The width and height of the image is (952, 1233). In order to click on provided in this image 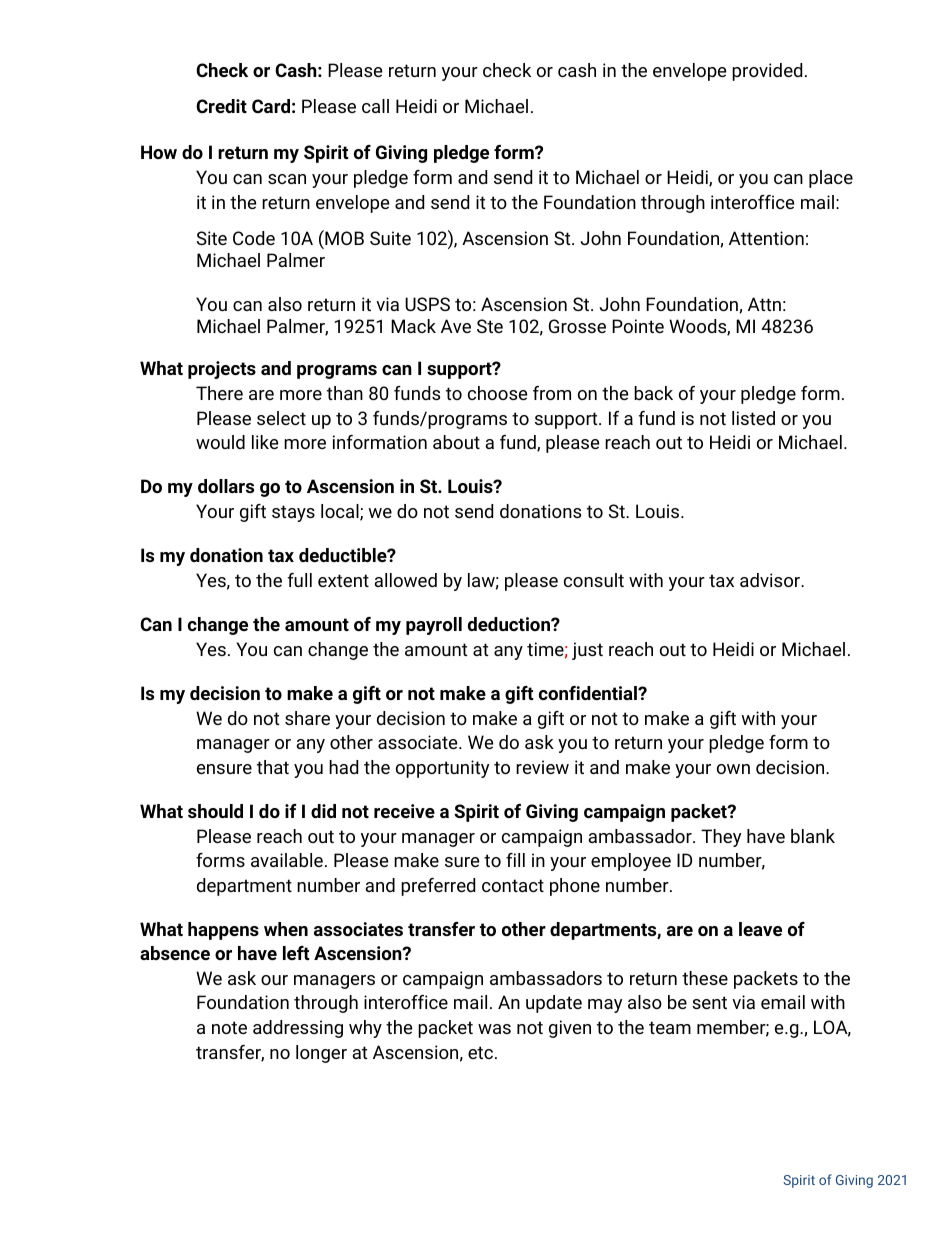, I will do `click(767, 72)`.
